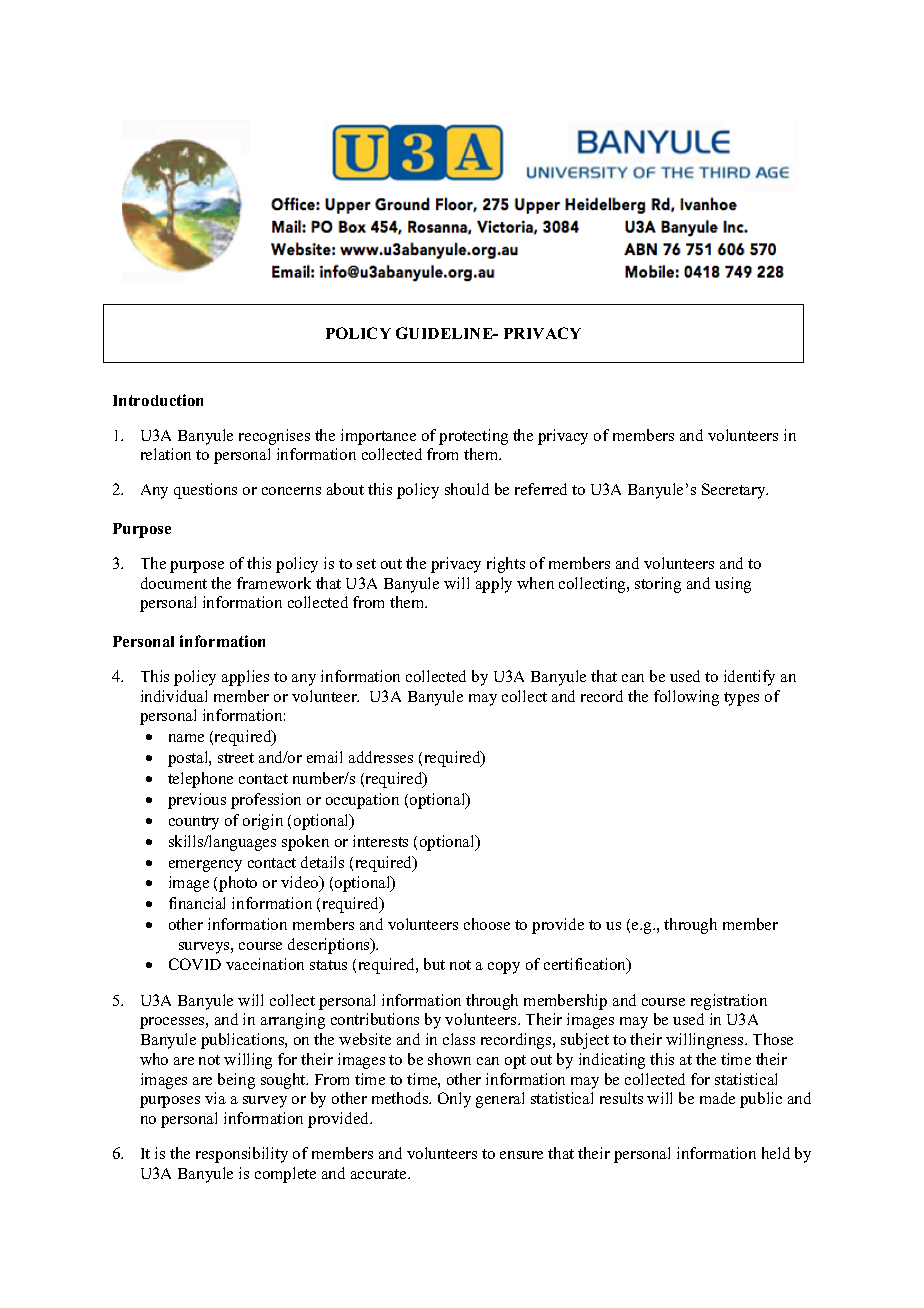 This page has height=1308, width=924. What do you see at coordinates (274, 583) in the page?
I see `framework` at bounding box center [274, 583].
